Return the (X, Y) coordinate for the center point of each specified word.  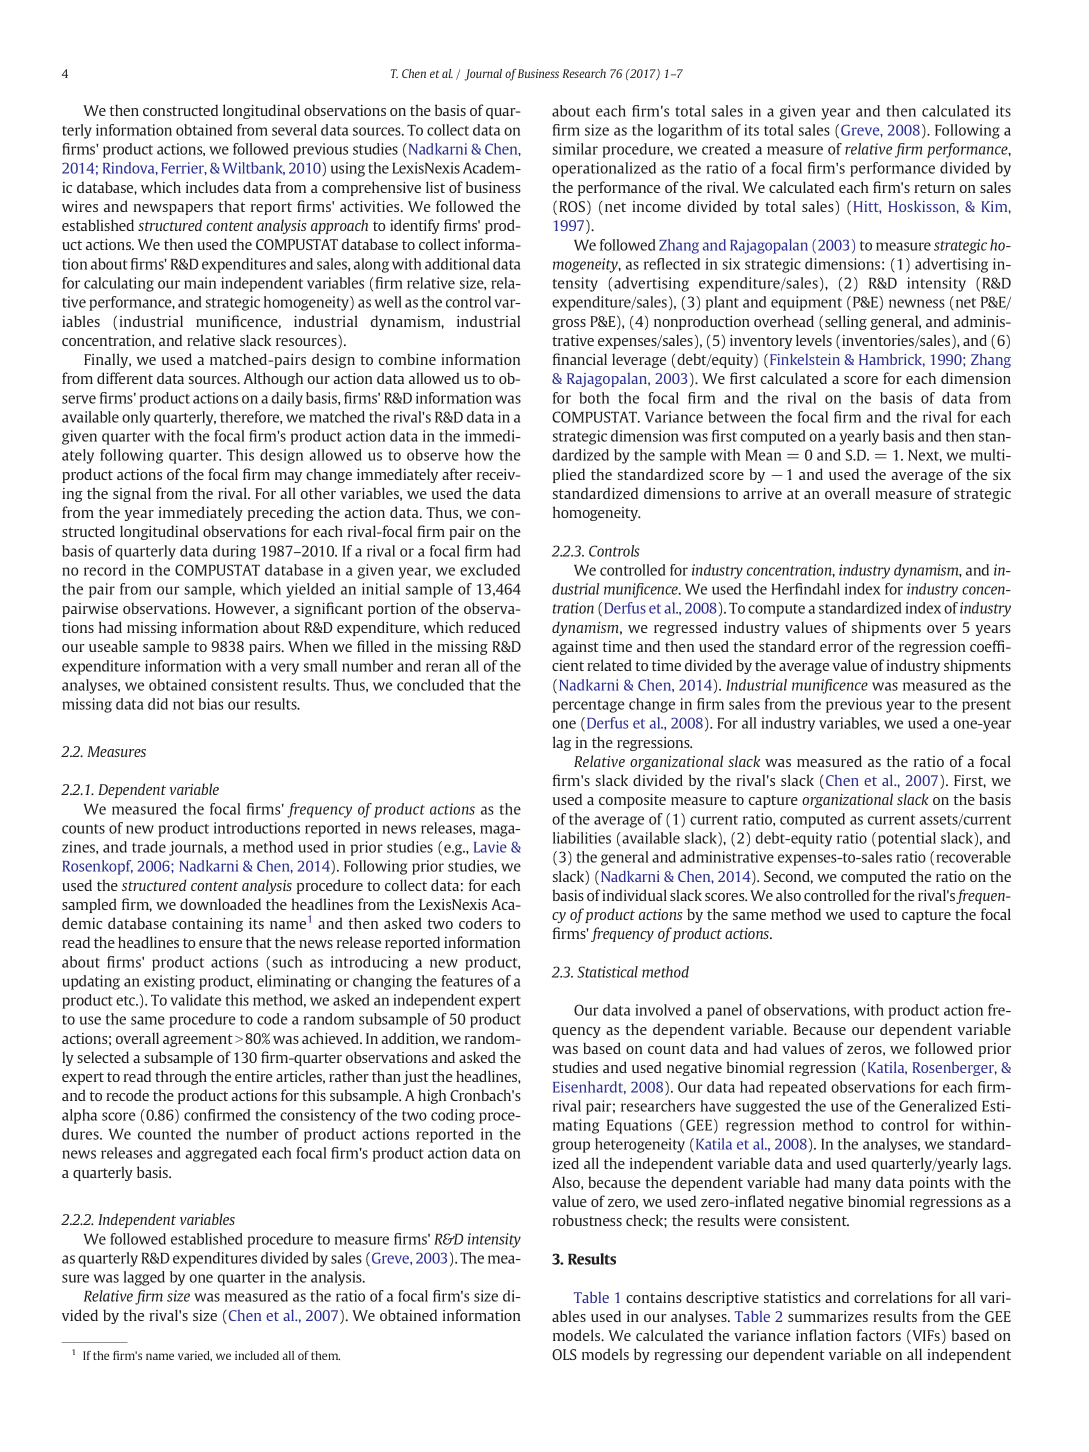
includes (212, 187)
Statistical (607, 972)
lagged (144, 1278)
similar (575, 149)
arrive (762, 493)
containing (207, 925)
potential (907, 839)
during (234, 552)
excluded (490, 570)
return (934, 188)
